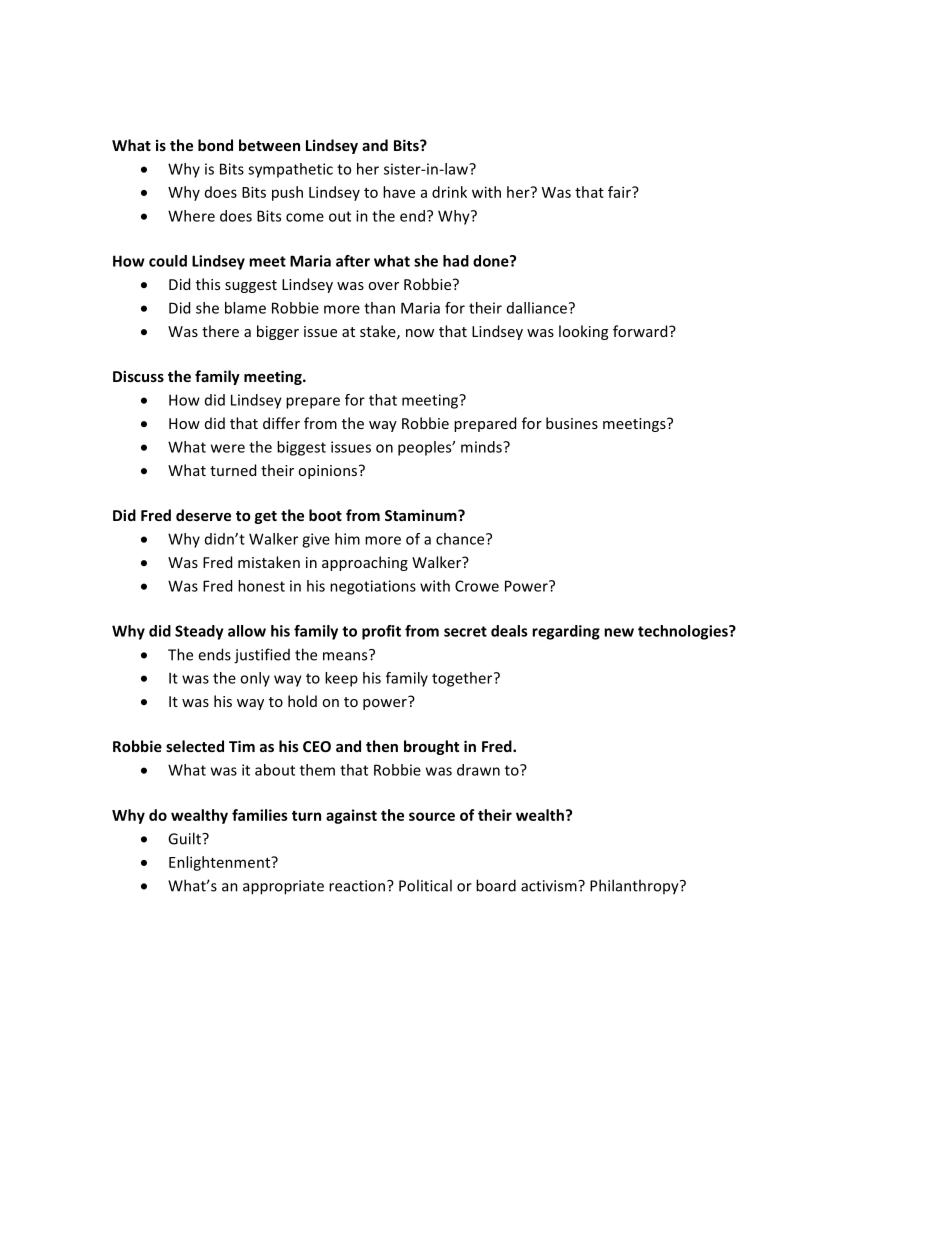 Image resolution: width=952 pixels, height=1233 pixels. What do you see at coordinates (420, 333) in the document?
I see `now` at bounding box center [420, 333].
